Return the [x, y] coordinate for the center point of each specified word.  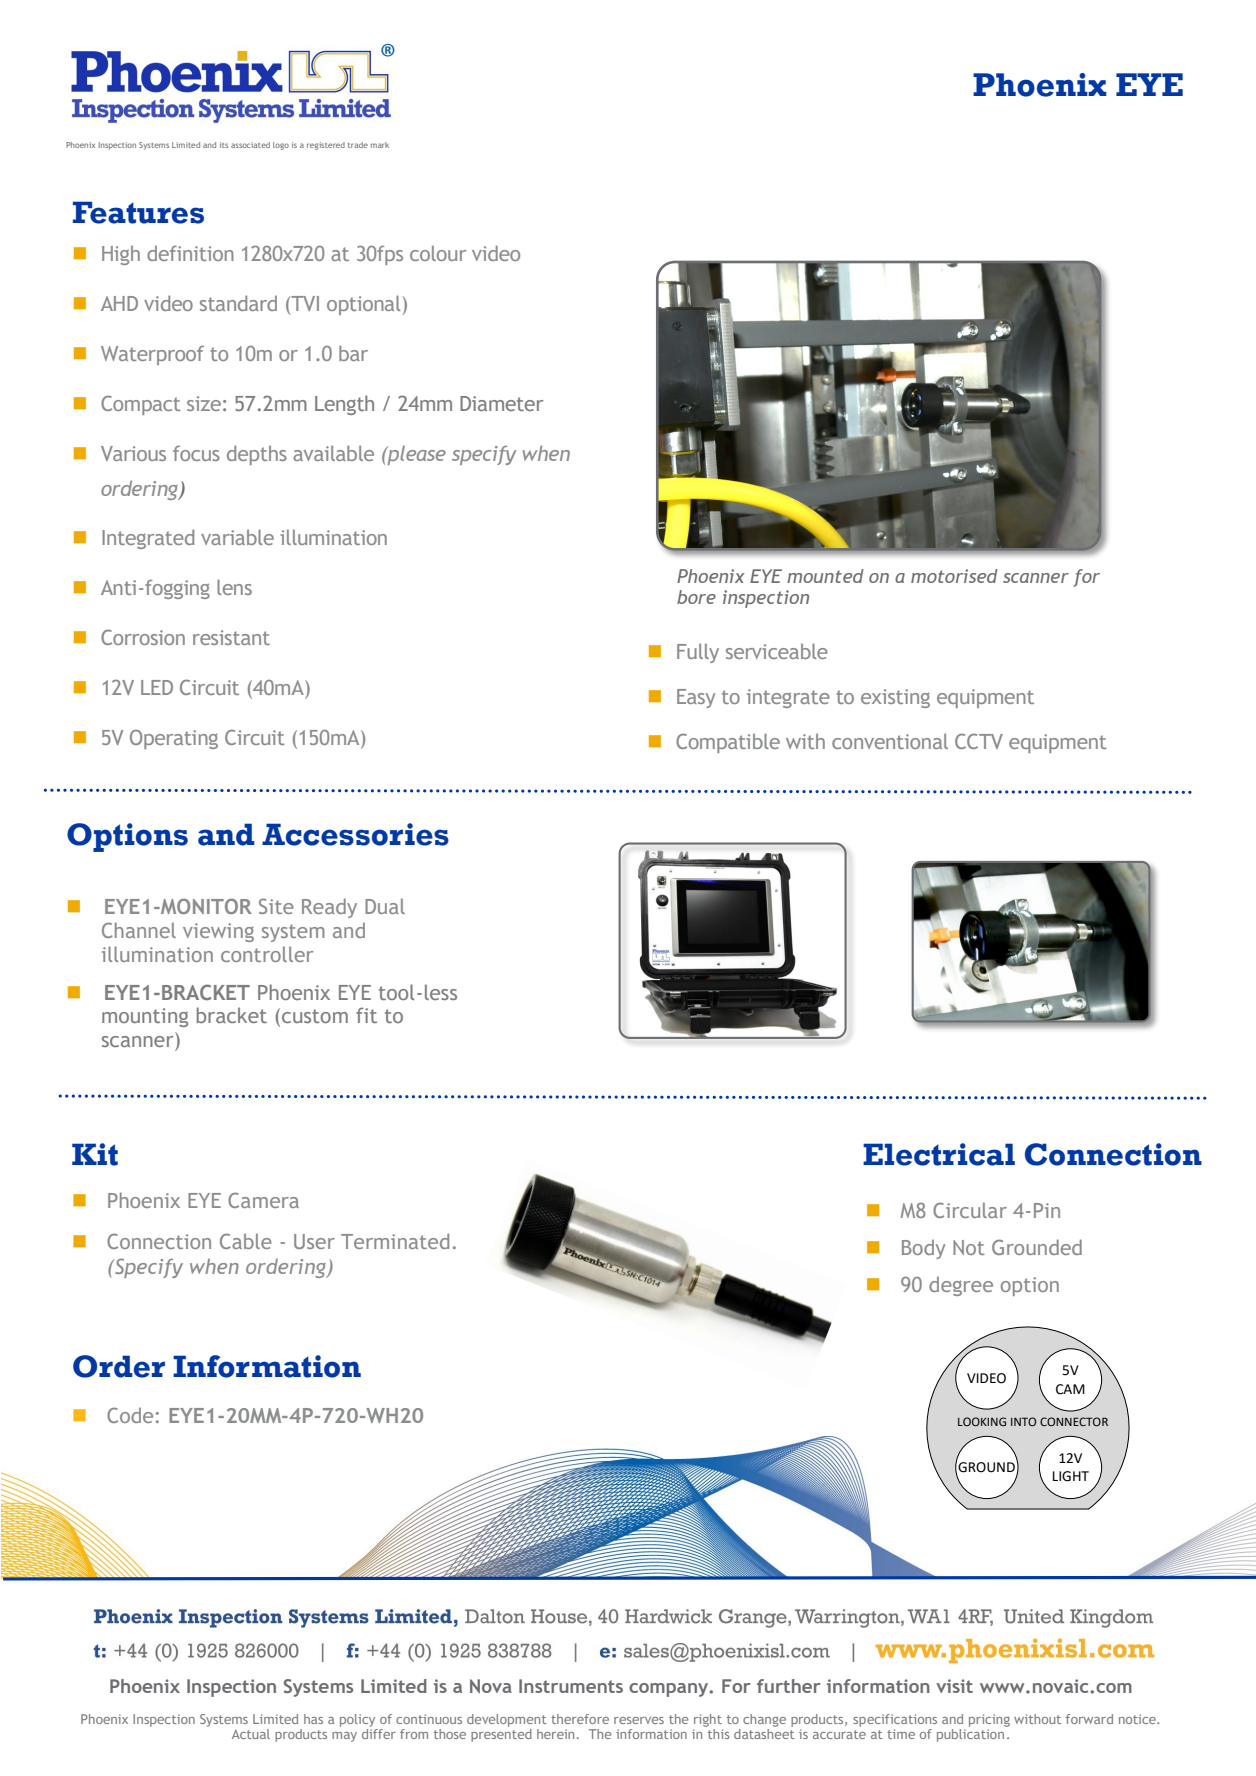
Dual [385, 906]
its [224, 145]
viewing [218, 932]
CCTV [979, 741]
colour [438, 253]
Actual [251, 1734]
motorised [954, 576]
